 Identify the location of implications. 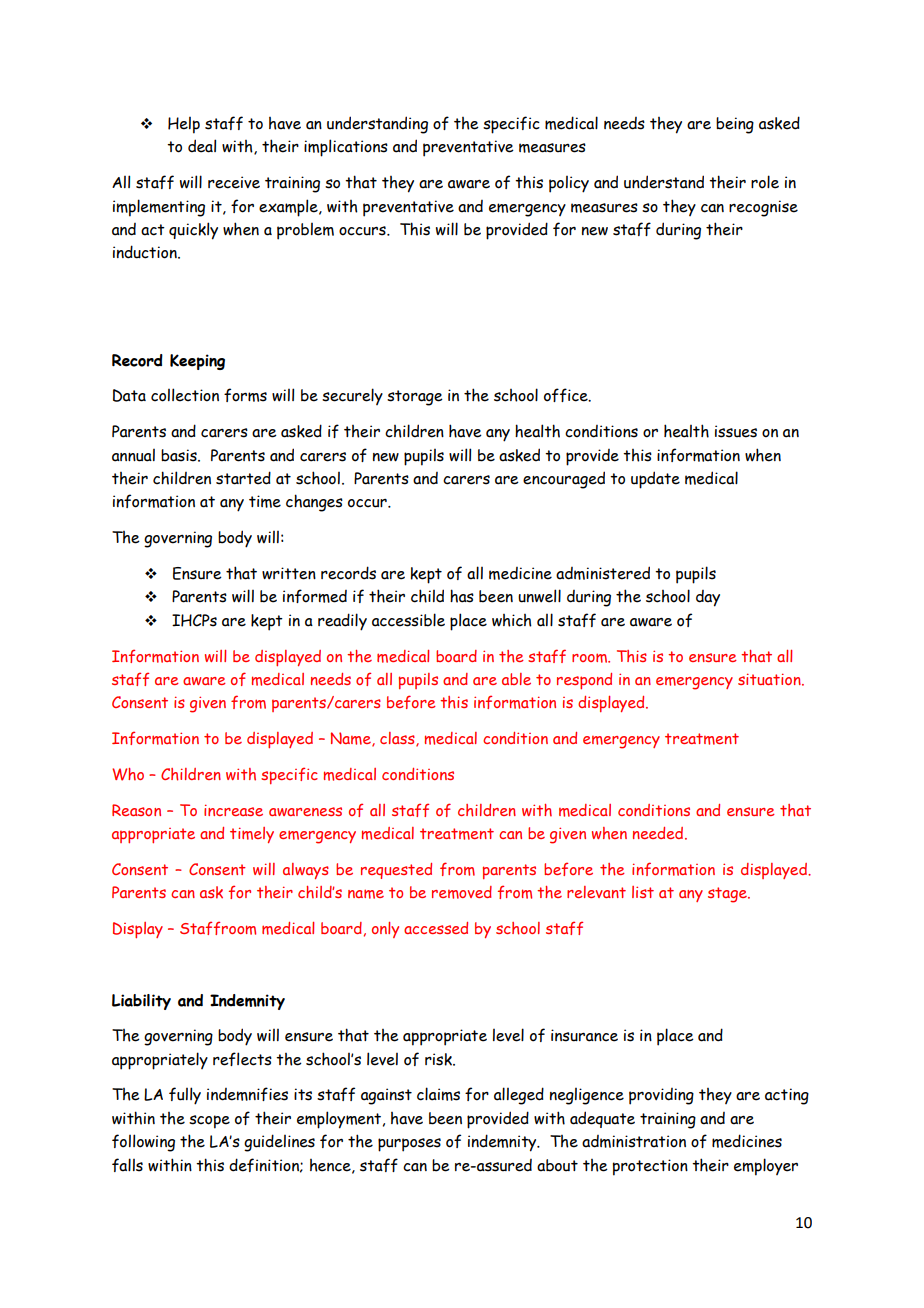
(346, 148).
